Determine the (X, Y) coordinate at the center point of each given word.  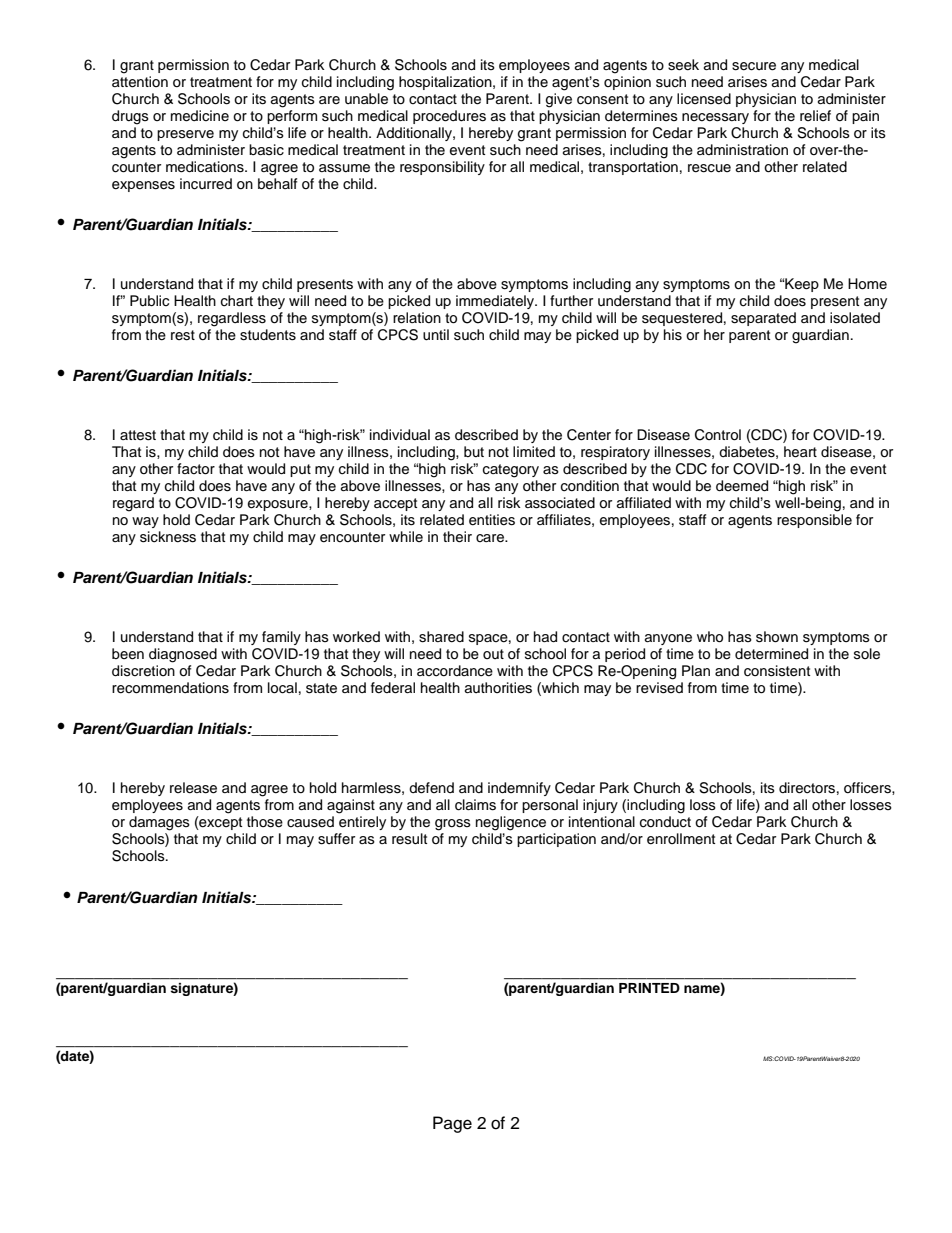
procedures (449, 117)
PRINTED (649, 988)
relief (815, 115)
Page (452, 1124)
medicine (200, 116)
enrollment (681, 839)
